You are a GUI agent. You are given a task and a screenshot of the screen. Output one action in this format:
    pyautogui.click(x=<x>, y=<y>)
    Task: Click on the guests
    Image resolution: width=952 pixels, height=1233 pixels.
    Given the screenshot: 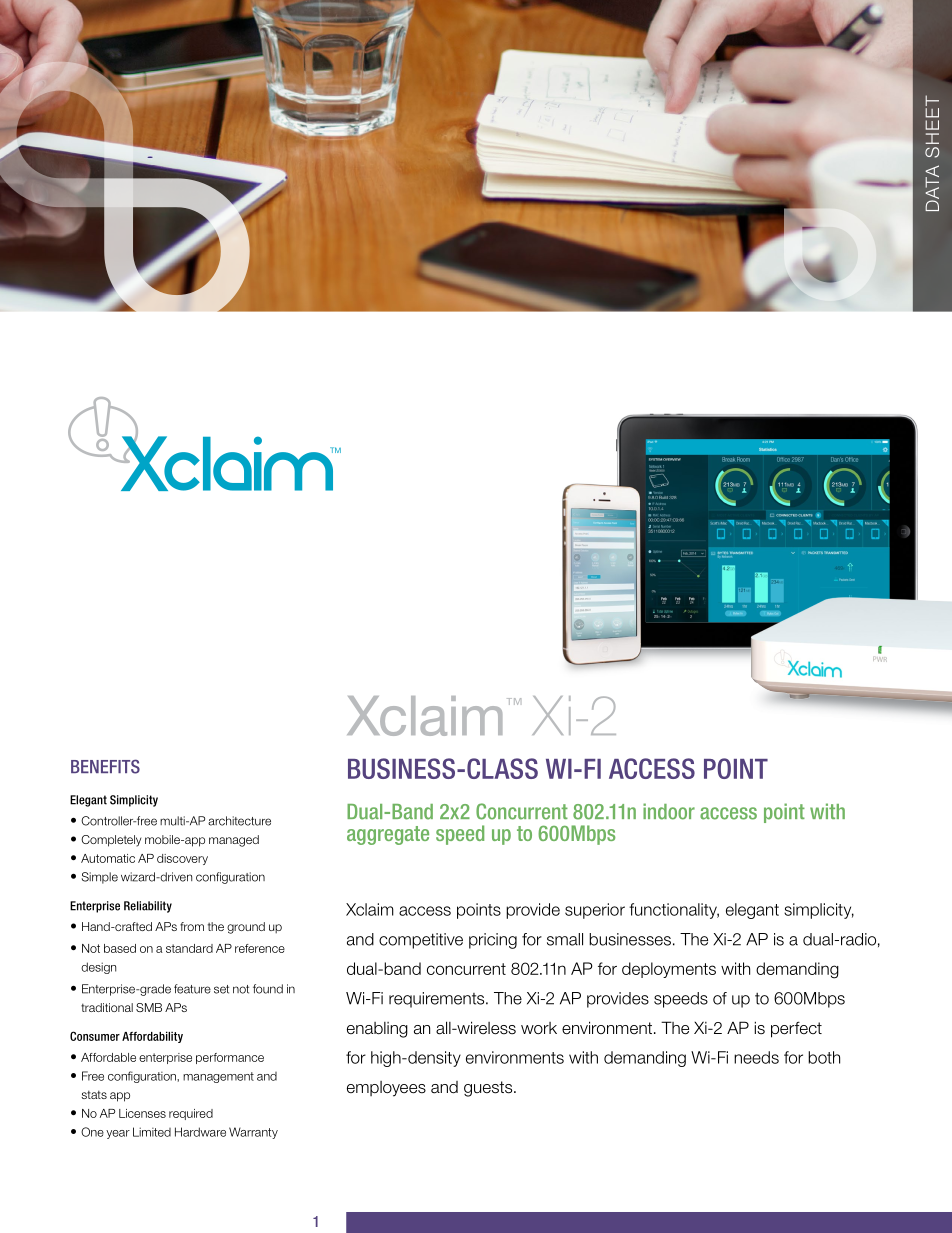 What is the action you would take?
    pyautogui.click(x=489, y=1089)
